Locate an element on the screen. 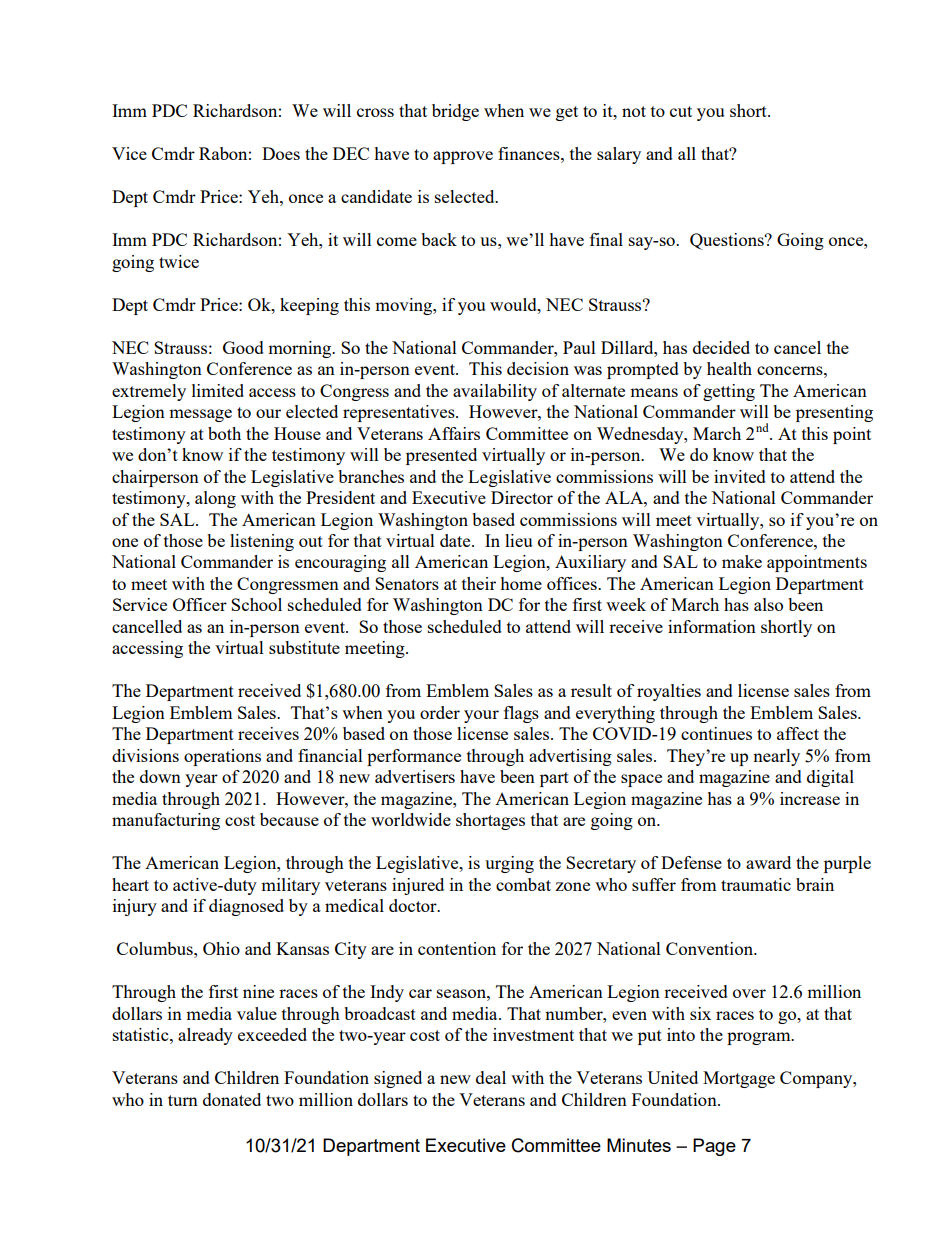 The height and width of the screenshot is (1233, 952). their is located at coordinates (479, 583).
